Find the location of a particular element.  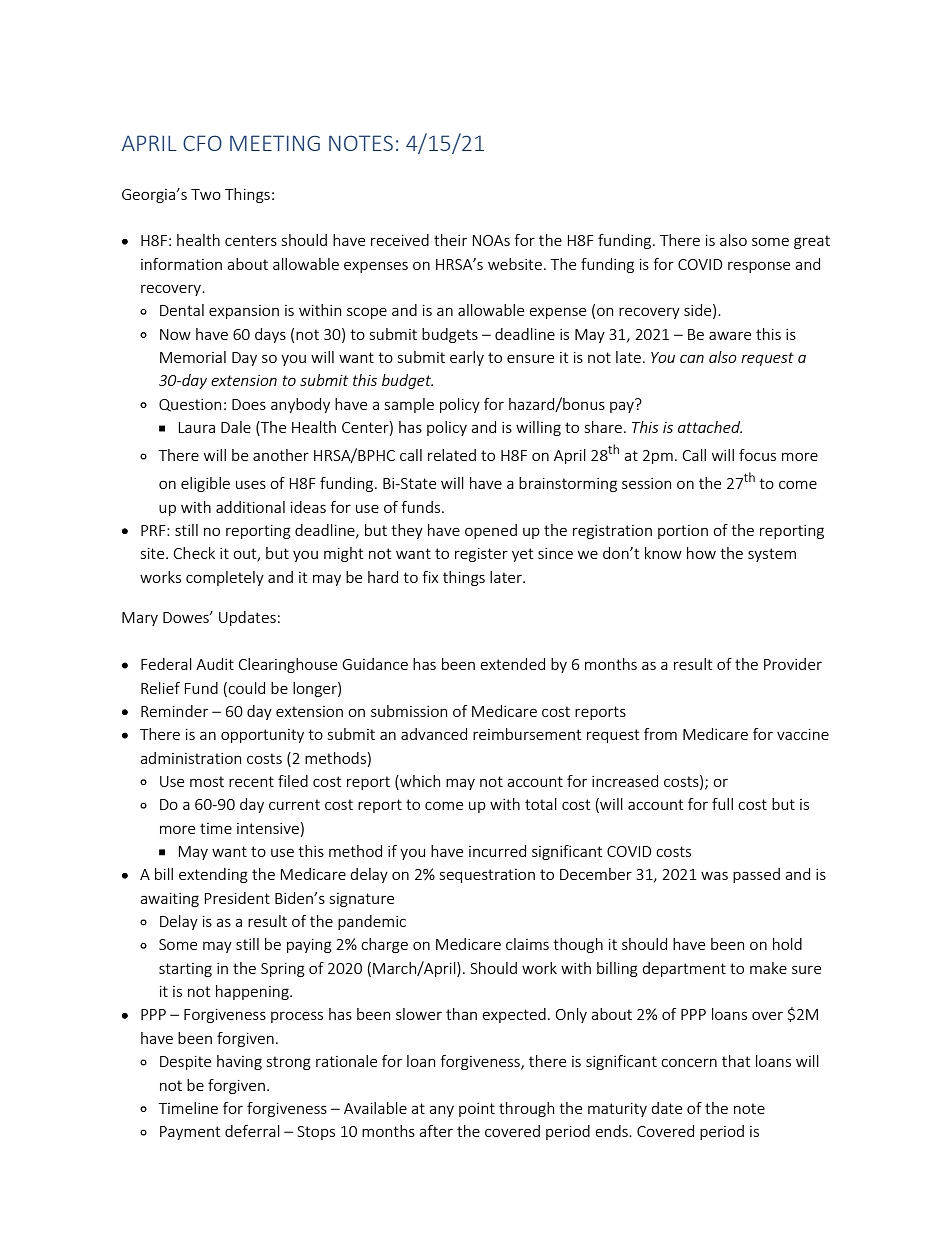

point is located at coordinates (477, 1110).
